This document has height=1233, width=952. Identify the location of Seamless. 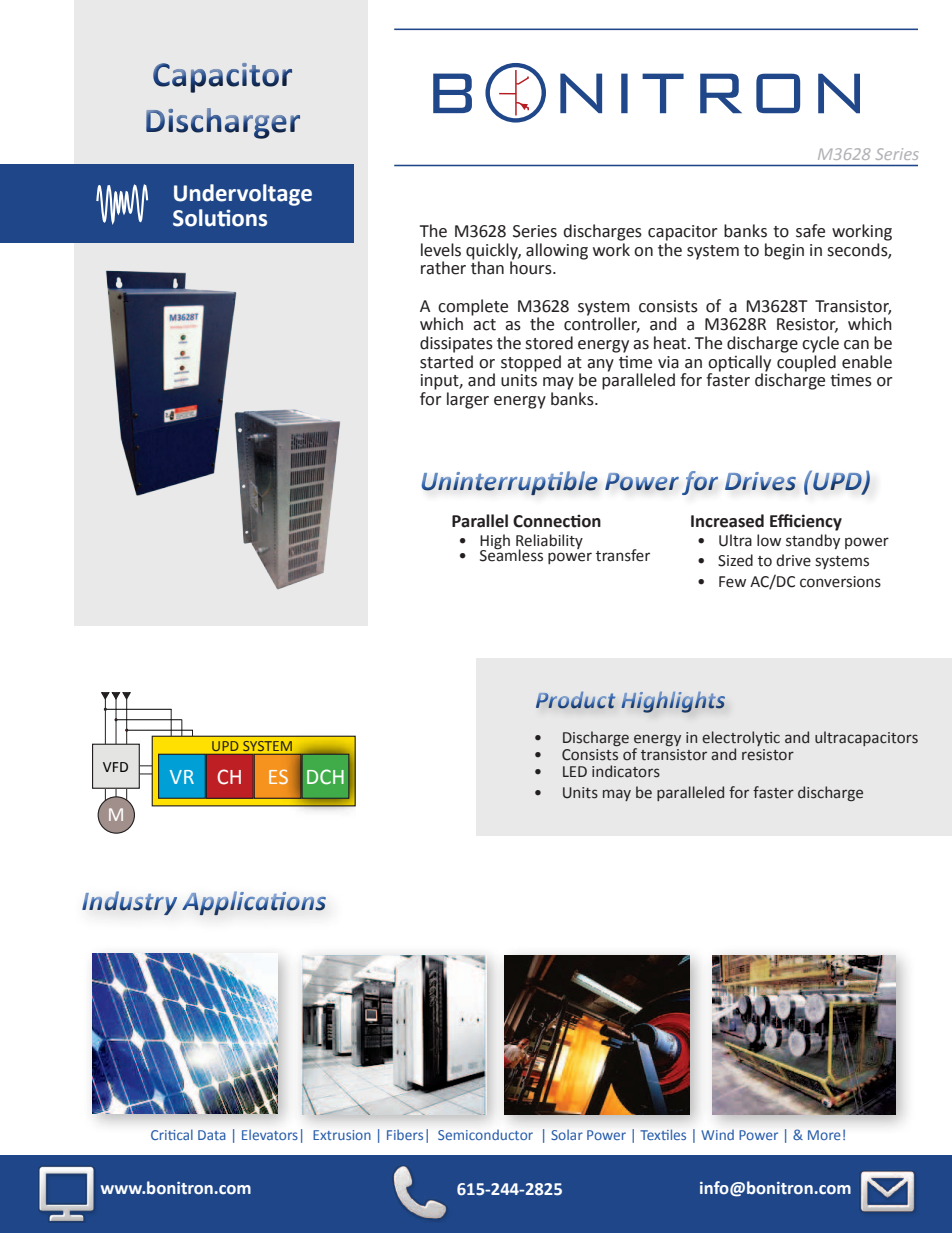
(511, 554).
